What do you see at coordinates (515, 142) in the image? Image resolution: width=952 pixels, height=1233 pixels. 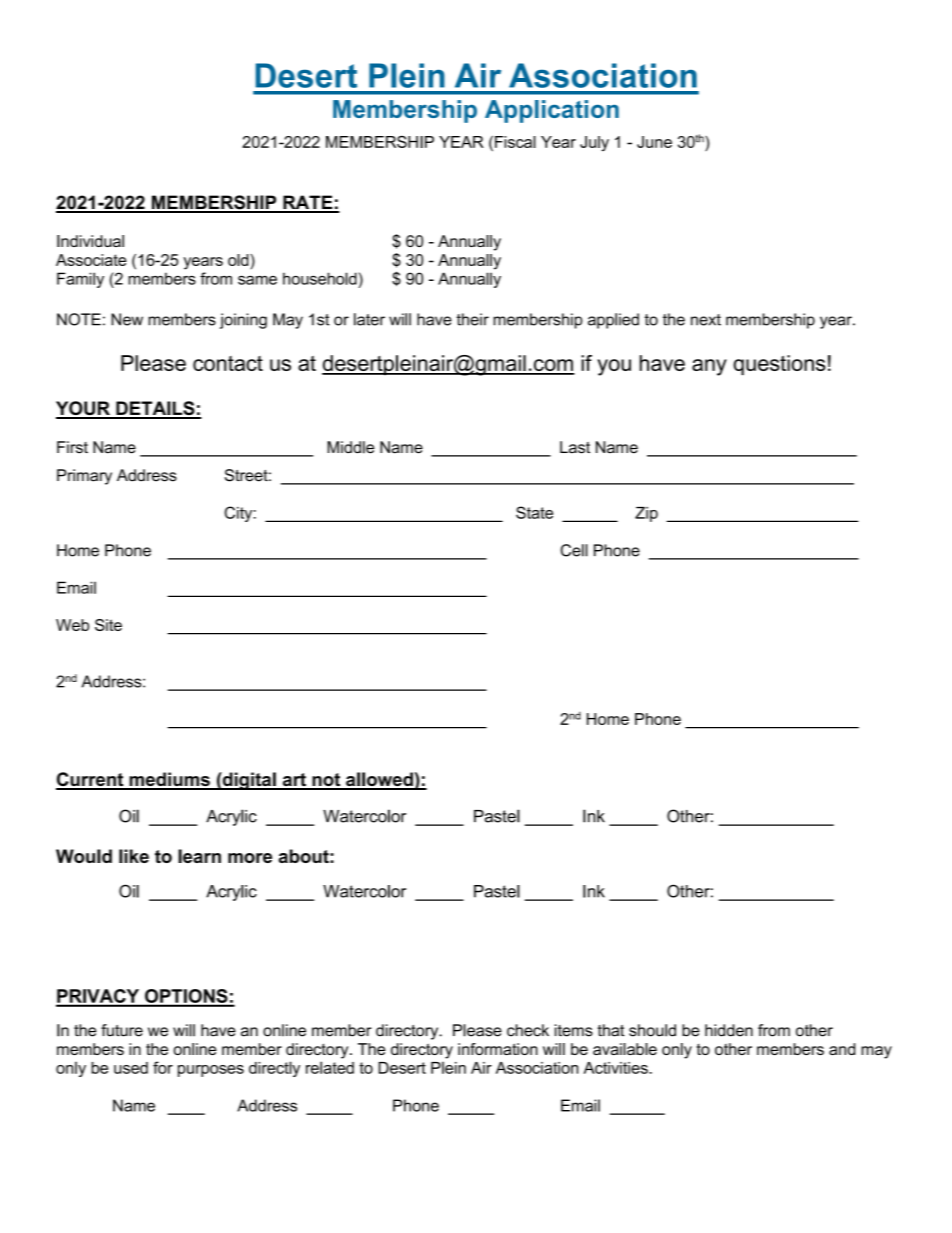 I see `Fiscal` at bounding box center [515, 142].
